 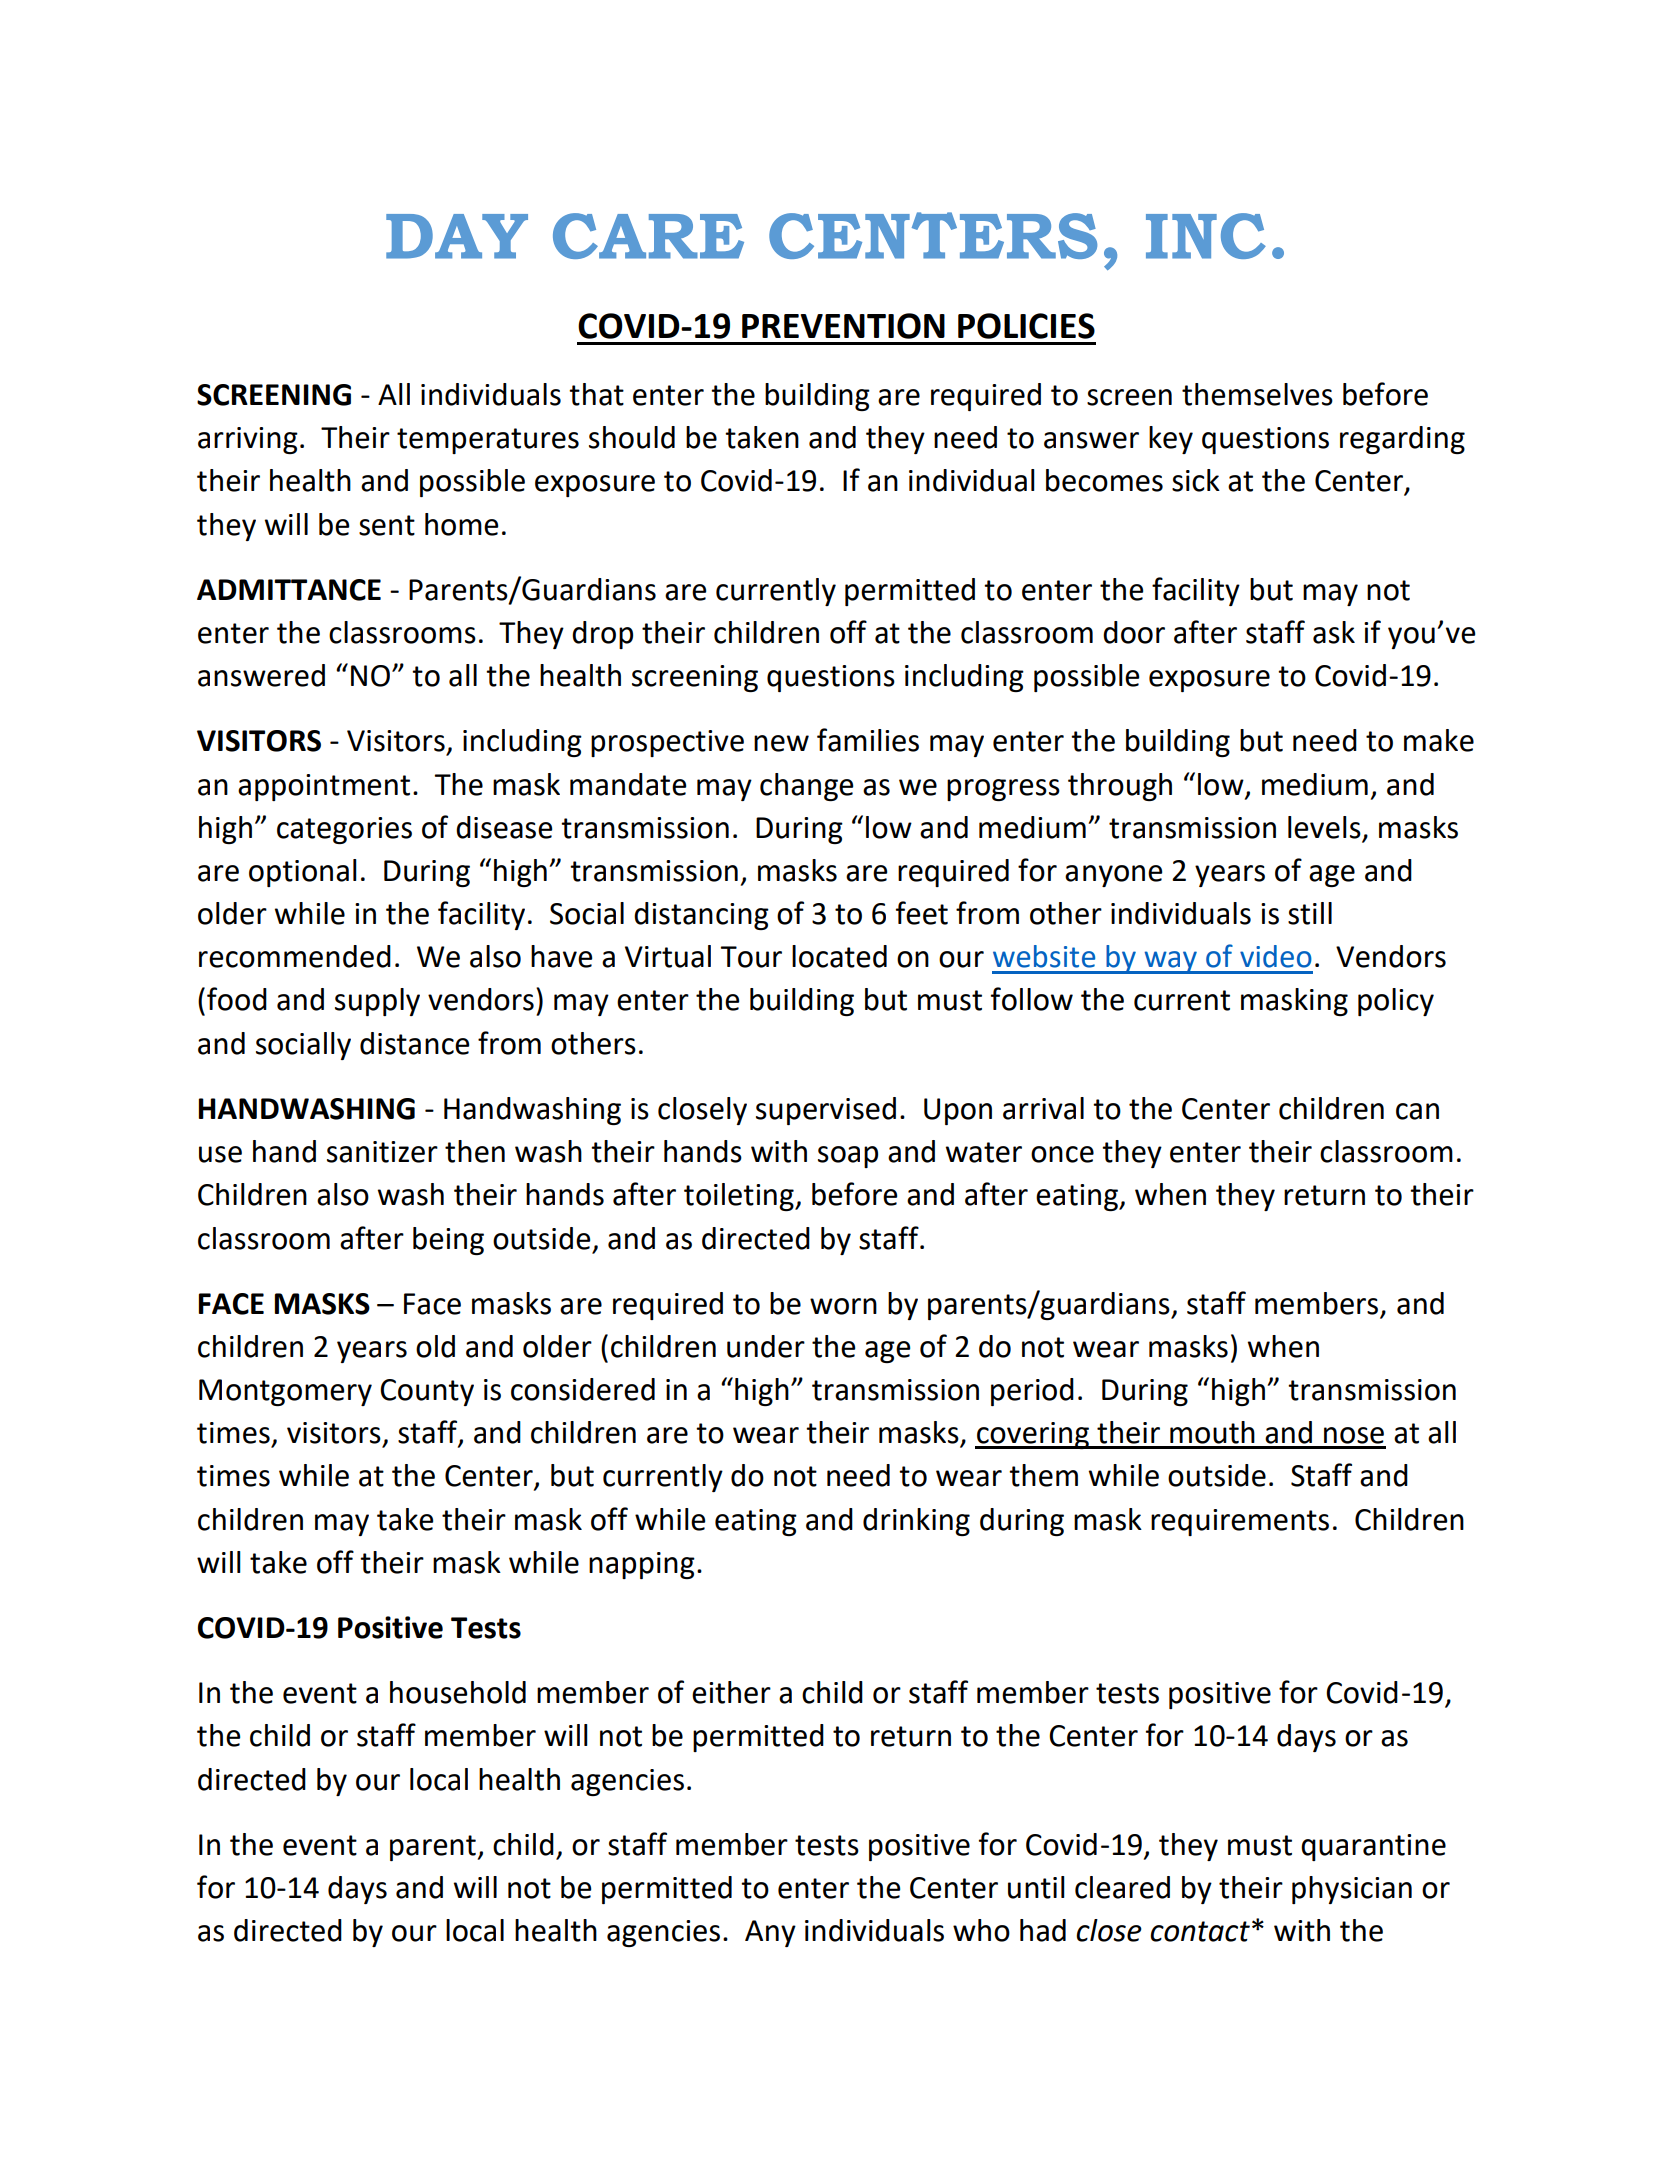 What do you see at coordinates (826, 1111) in the document?
I see `supervised` at bounding box center [826, 1111].
